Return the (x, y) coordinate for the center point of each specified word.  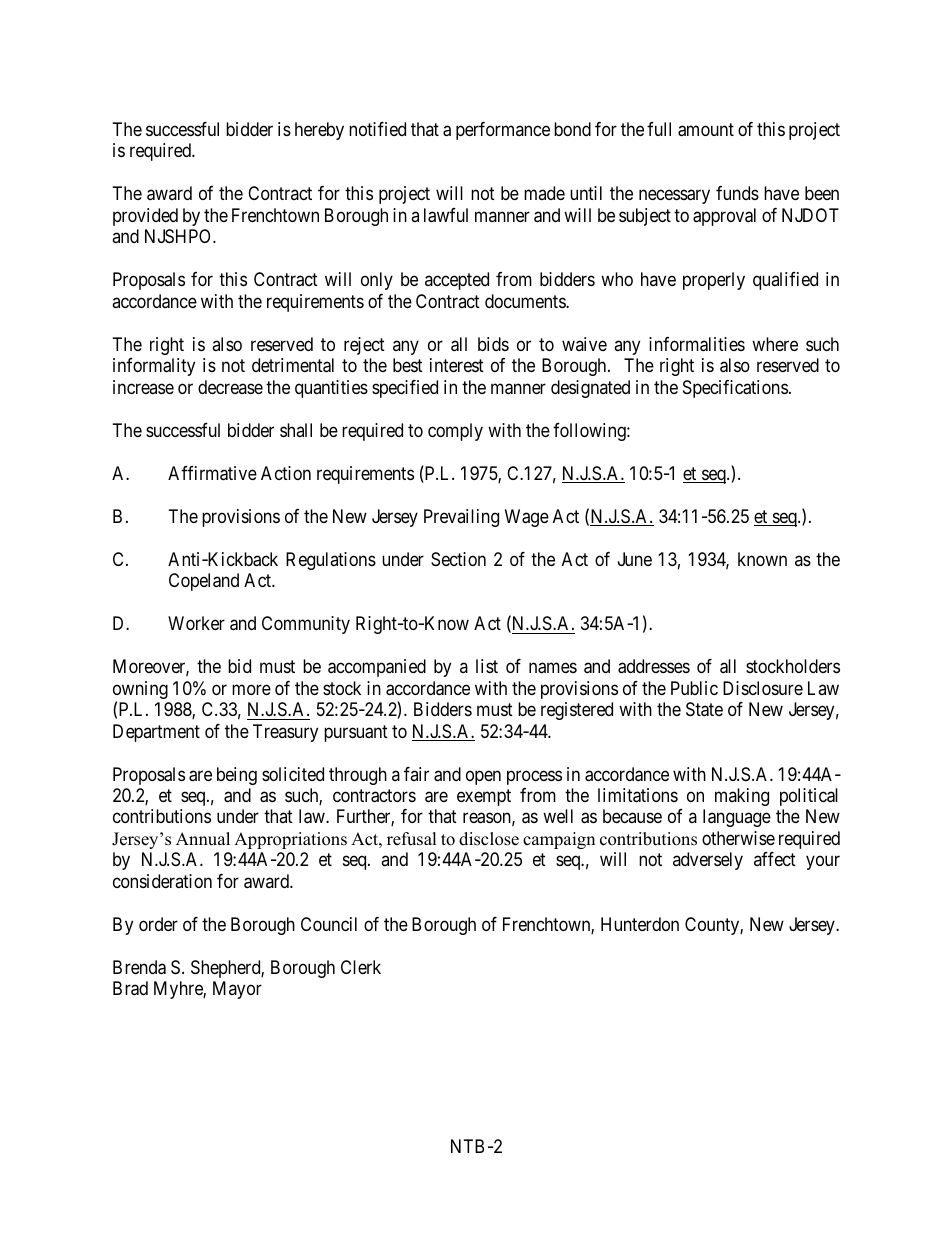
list (487, 666)
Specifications (735, 389)
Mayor (237, 990)
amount (706, 130)
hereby (319, 131)
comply (455, 432)
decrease (230, 387)
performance (503, 131)
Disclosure (763, 688)
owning (140, 691)
